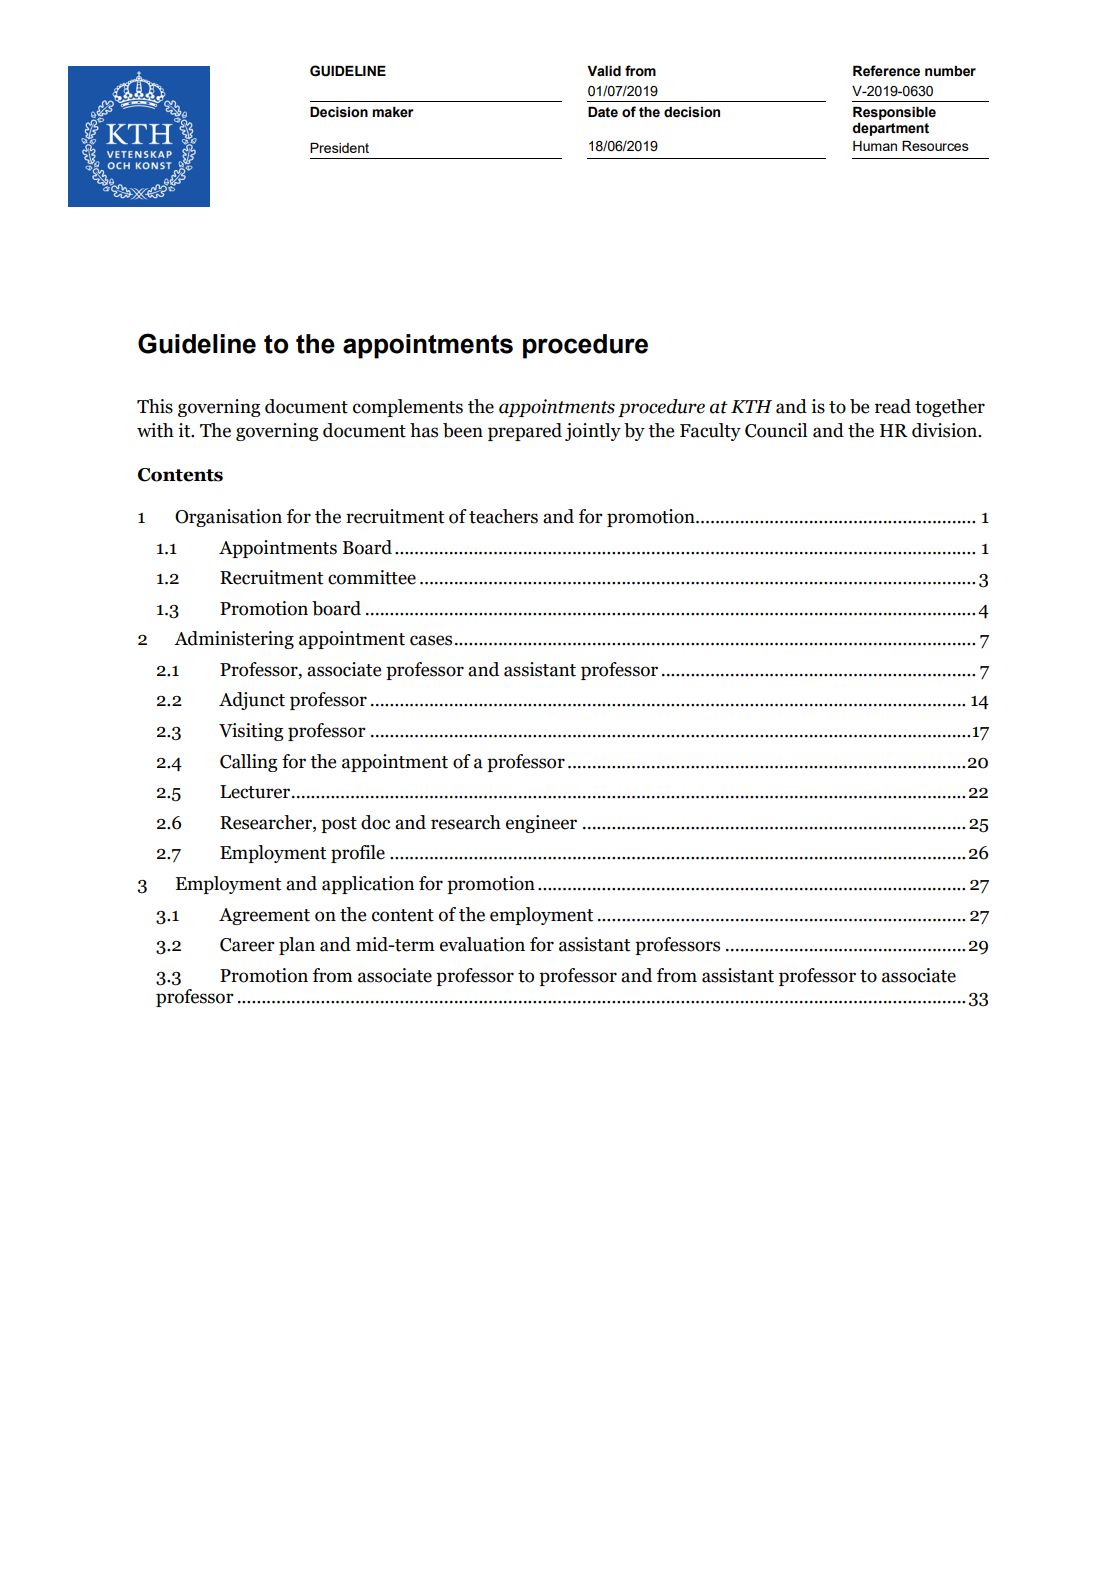  Describe the element at coordinates (776, 430) in the document. I see `Council` at that location.
